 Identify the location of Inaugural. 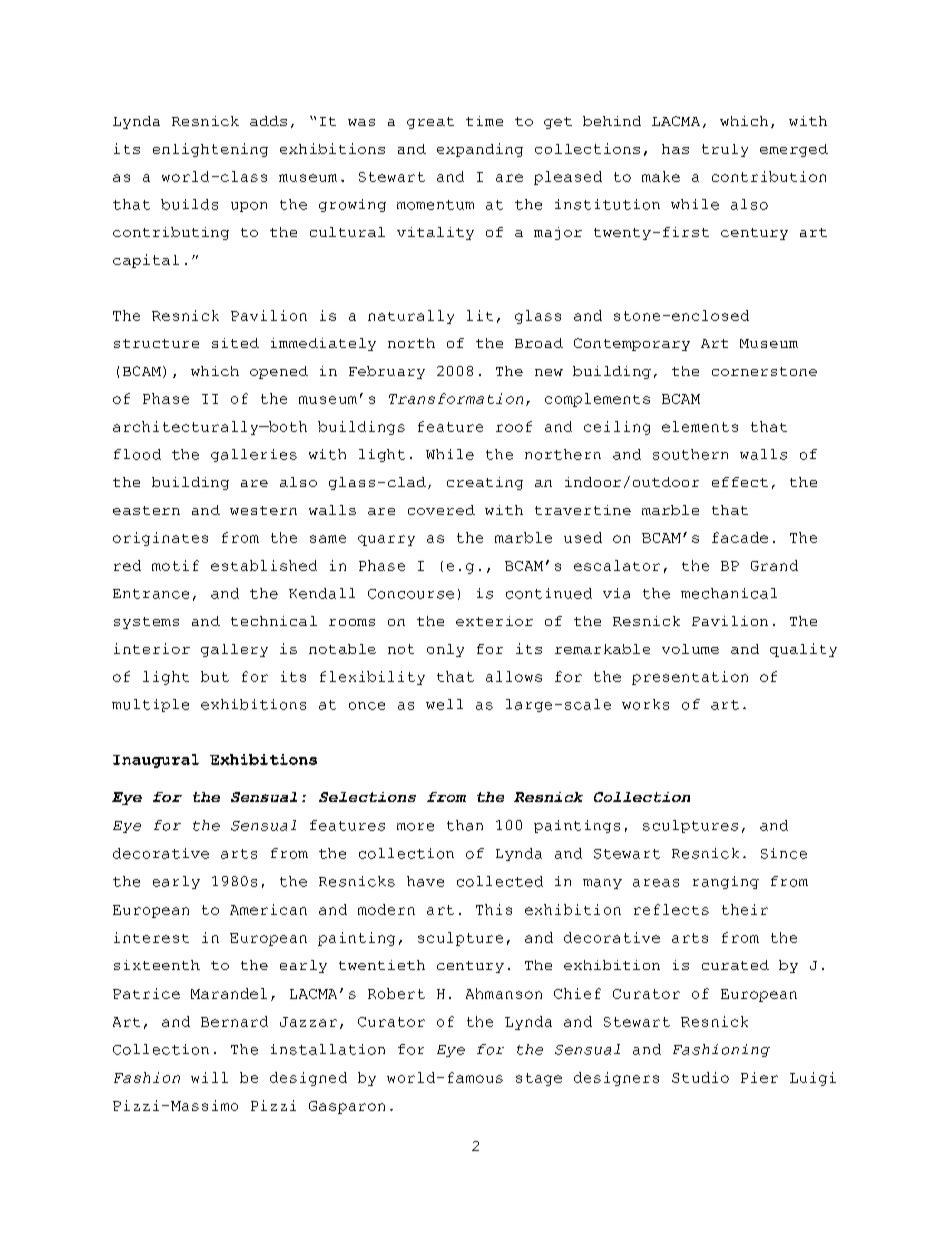
(156, 761).
